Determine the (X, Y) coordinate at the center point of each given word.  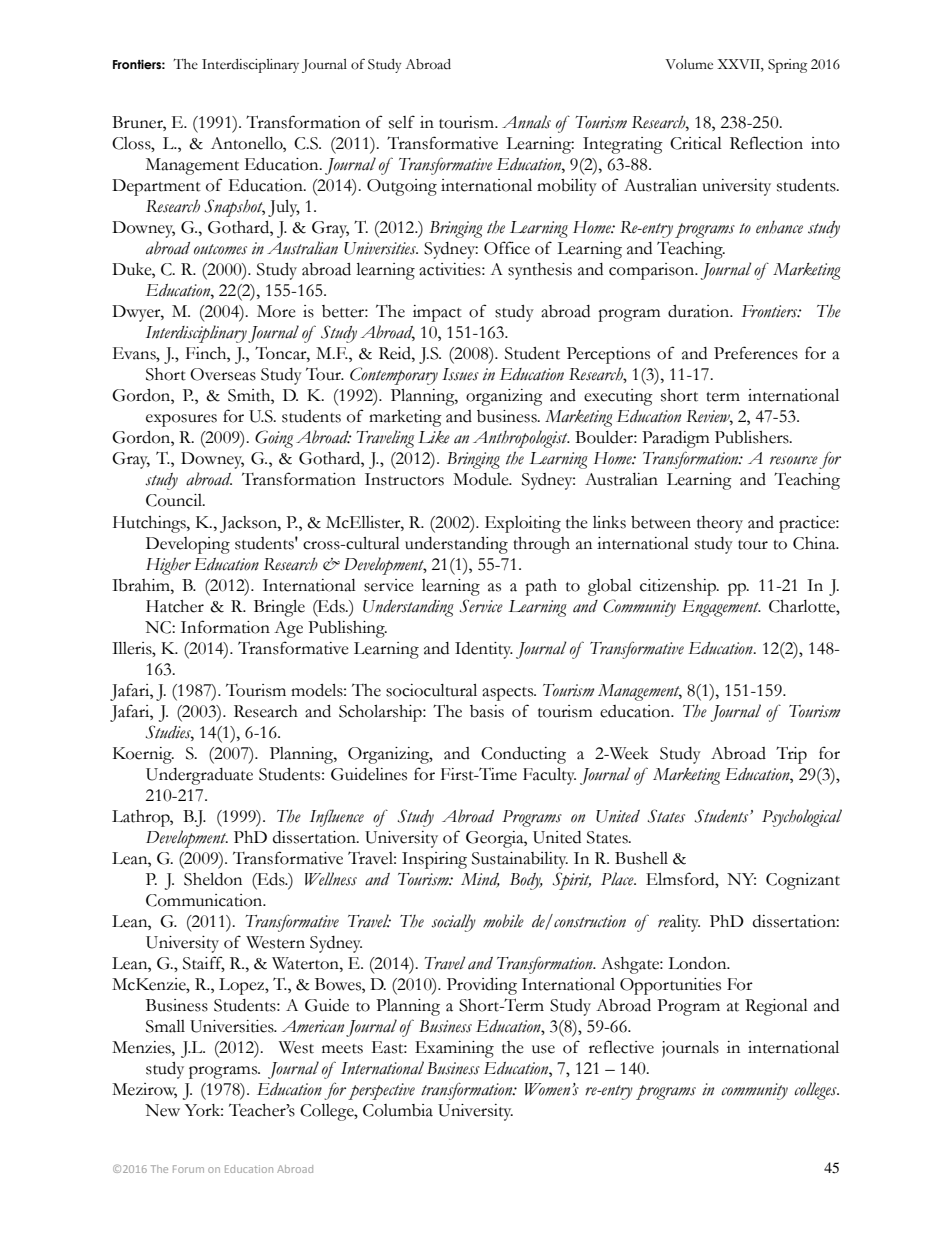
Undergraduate (199, 776)
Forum (188, 1169)
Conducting (523, 755)
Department (156, 187)
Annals (526, 122)
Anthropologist (521, 439)
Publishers (753, 437)
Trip (791, 755)
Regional (776, 1007)
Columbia (398, 1110)
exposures (181, 420)
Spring (787, 66)
